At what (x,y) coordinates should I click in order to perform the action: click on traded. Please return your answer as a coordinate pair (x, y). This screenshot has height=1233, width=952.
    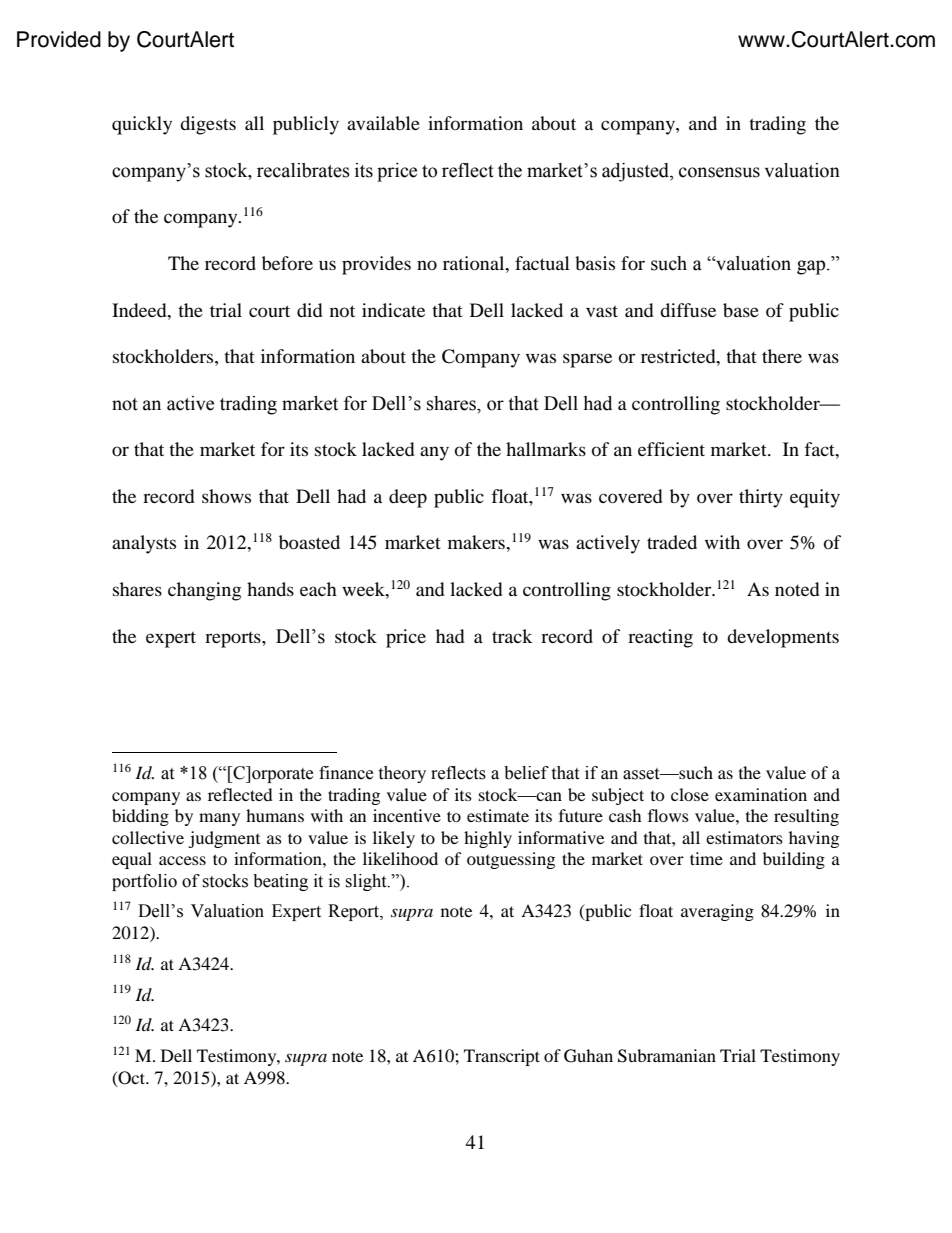
    Looking at the image, I should click on (672, 542).
